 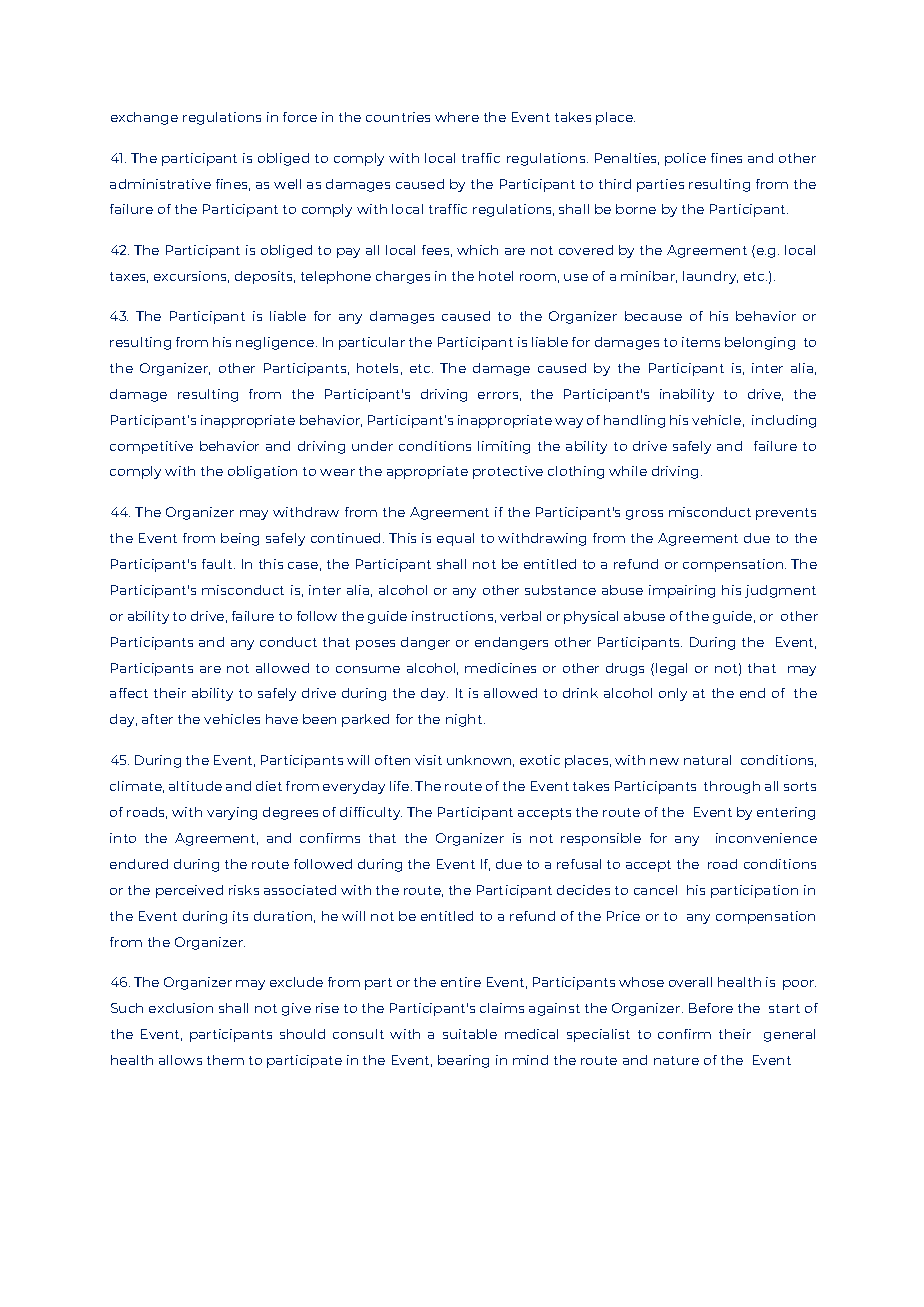 I want to click on limiting, so click(x=504, y=447).
